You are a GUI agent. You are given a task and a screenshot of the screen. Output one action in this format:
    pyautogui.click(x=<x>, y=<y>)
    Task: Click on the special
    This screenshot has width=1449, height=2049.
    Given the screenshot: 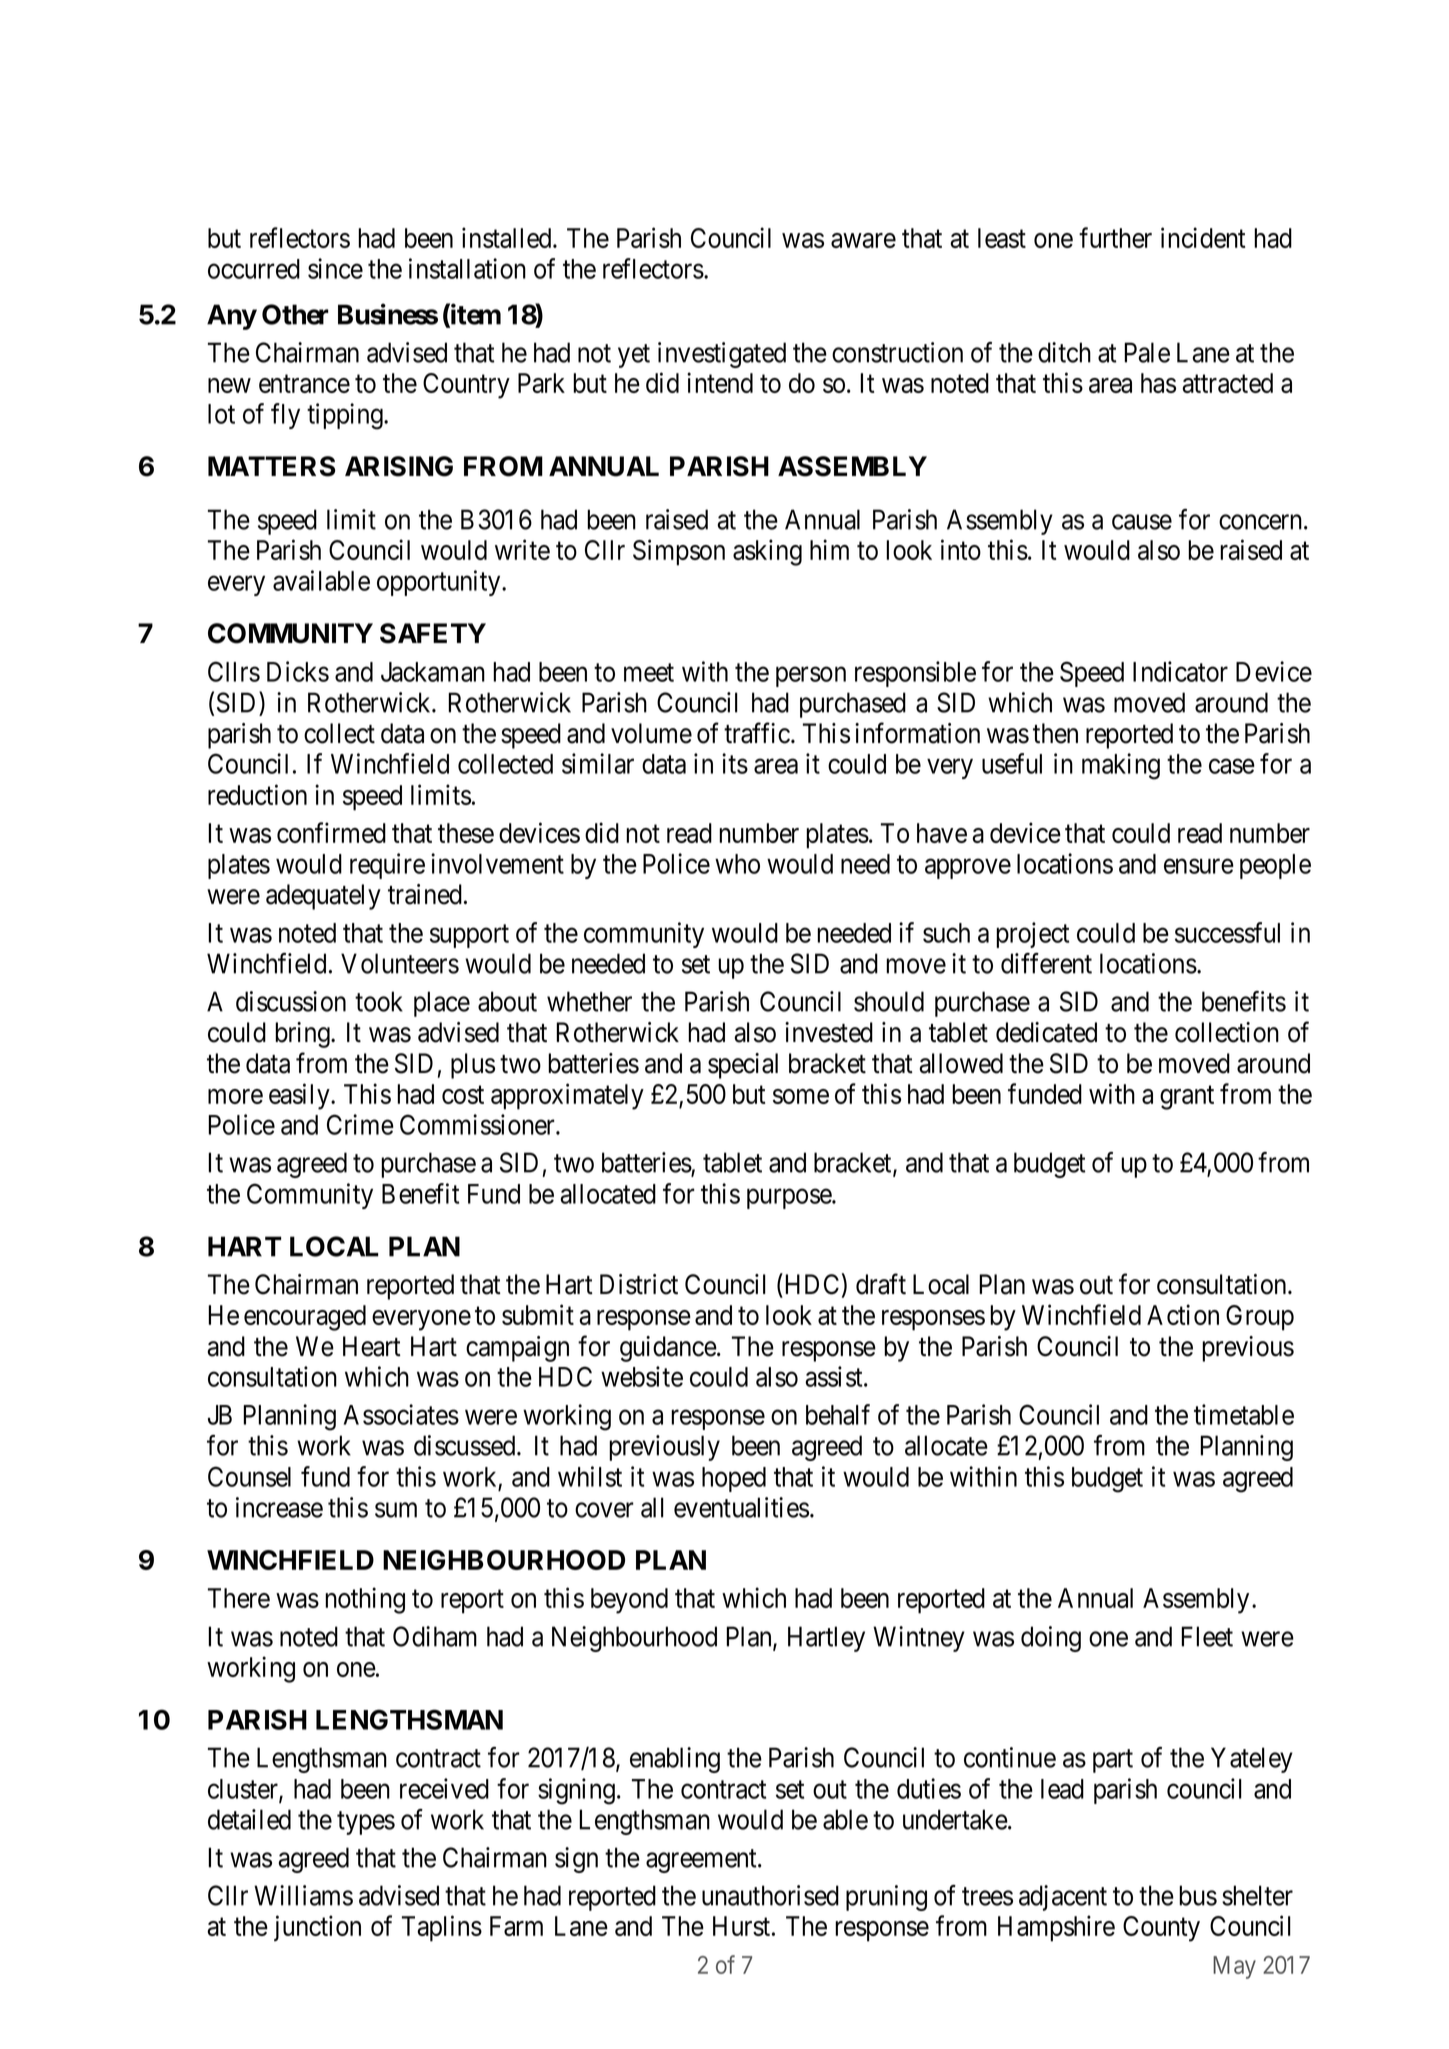 What is the action you would take?
    pyautogui.click(x=743, y=1066)
